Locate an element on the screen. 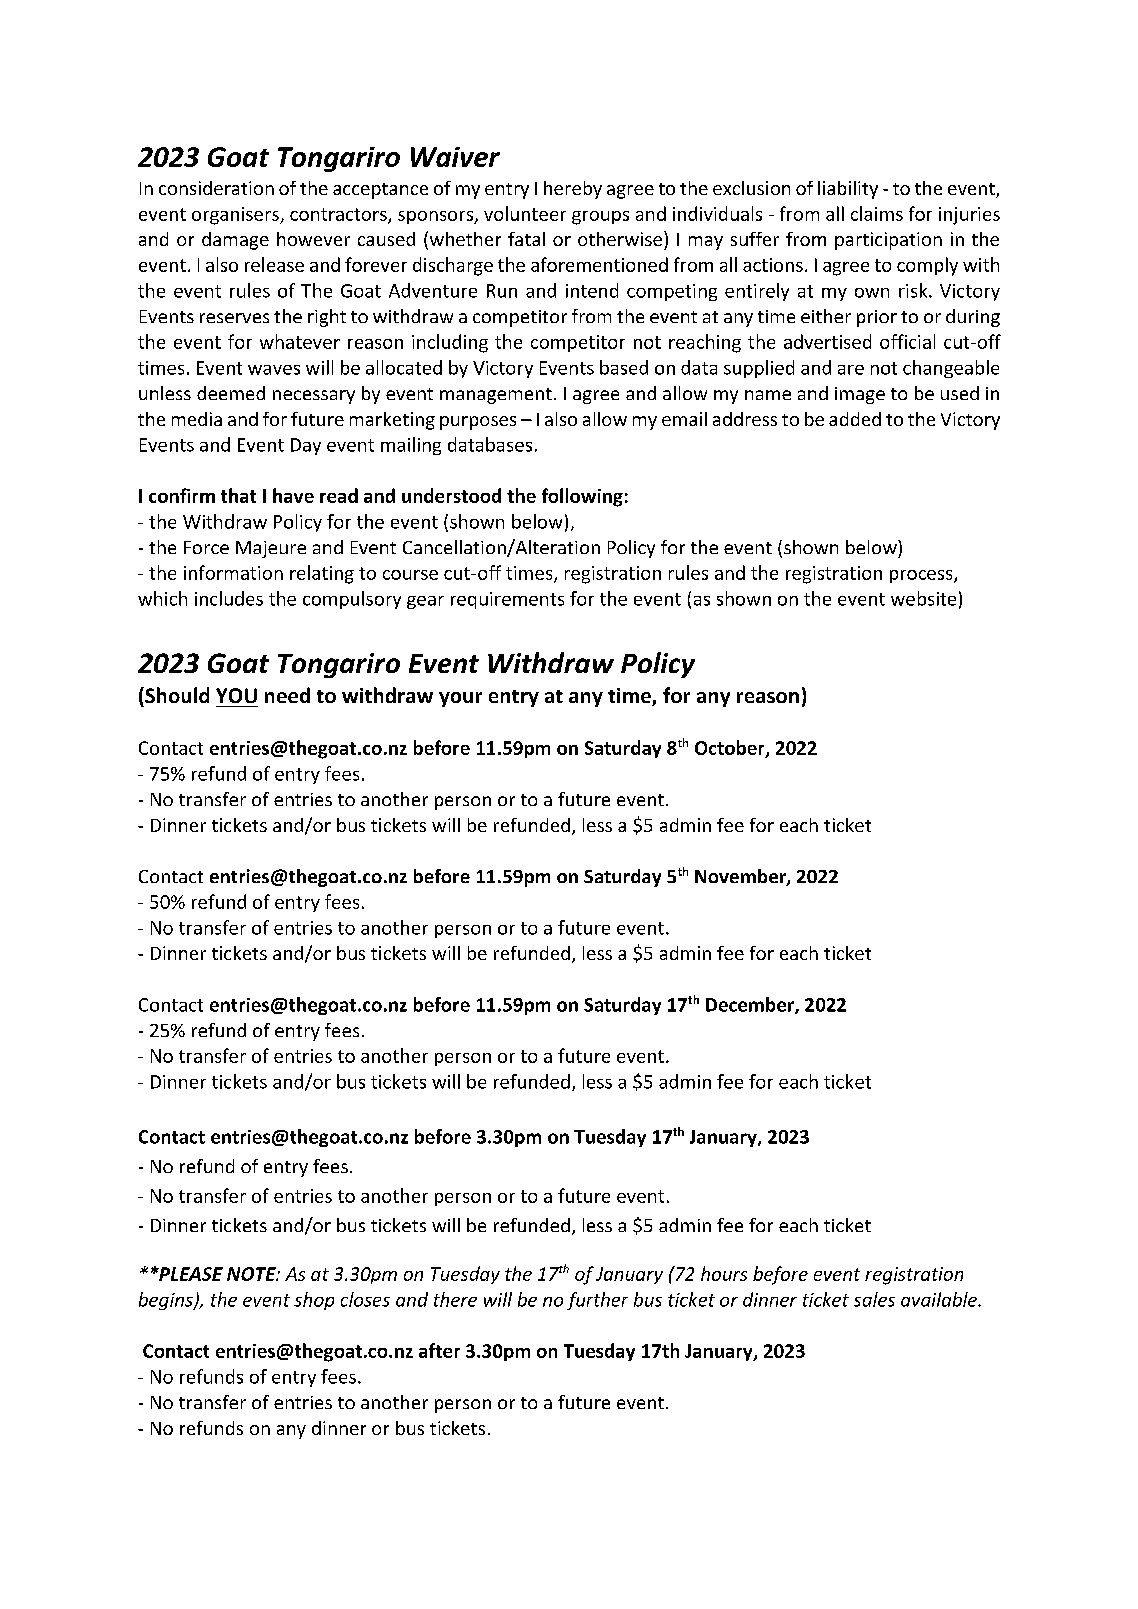 This screenshot has height=1609, width=1138. hereby is located at coordinates (573, 190).
